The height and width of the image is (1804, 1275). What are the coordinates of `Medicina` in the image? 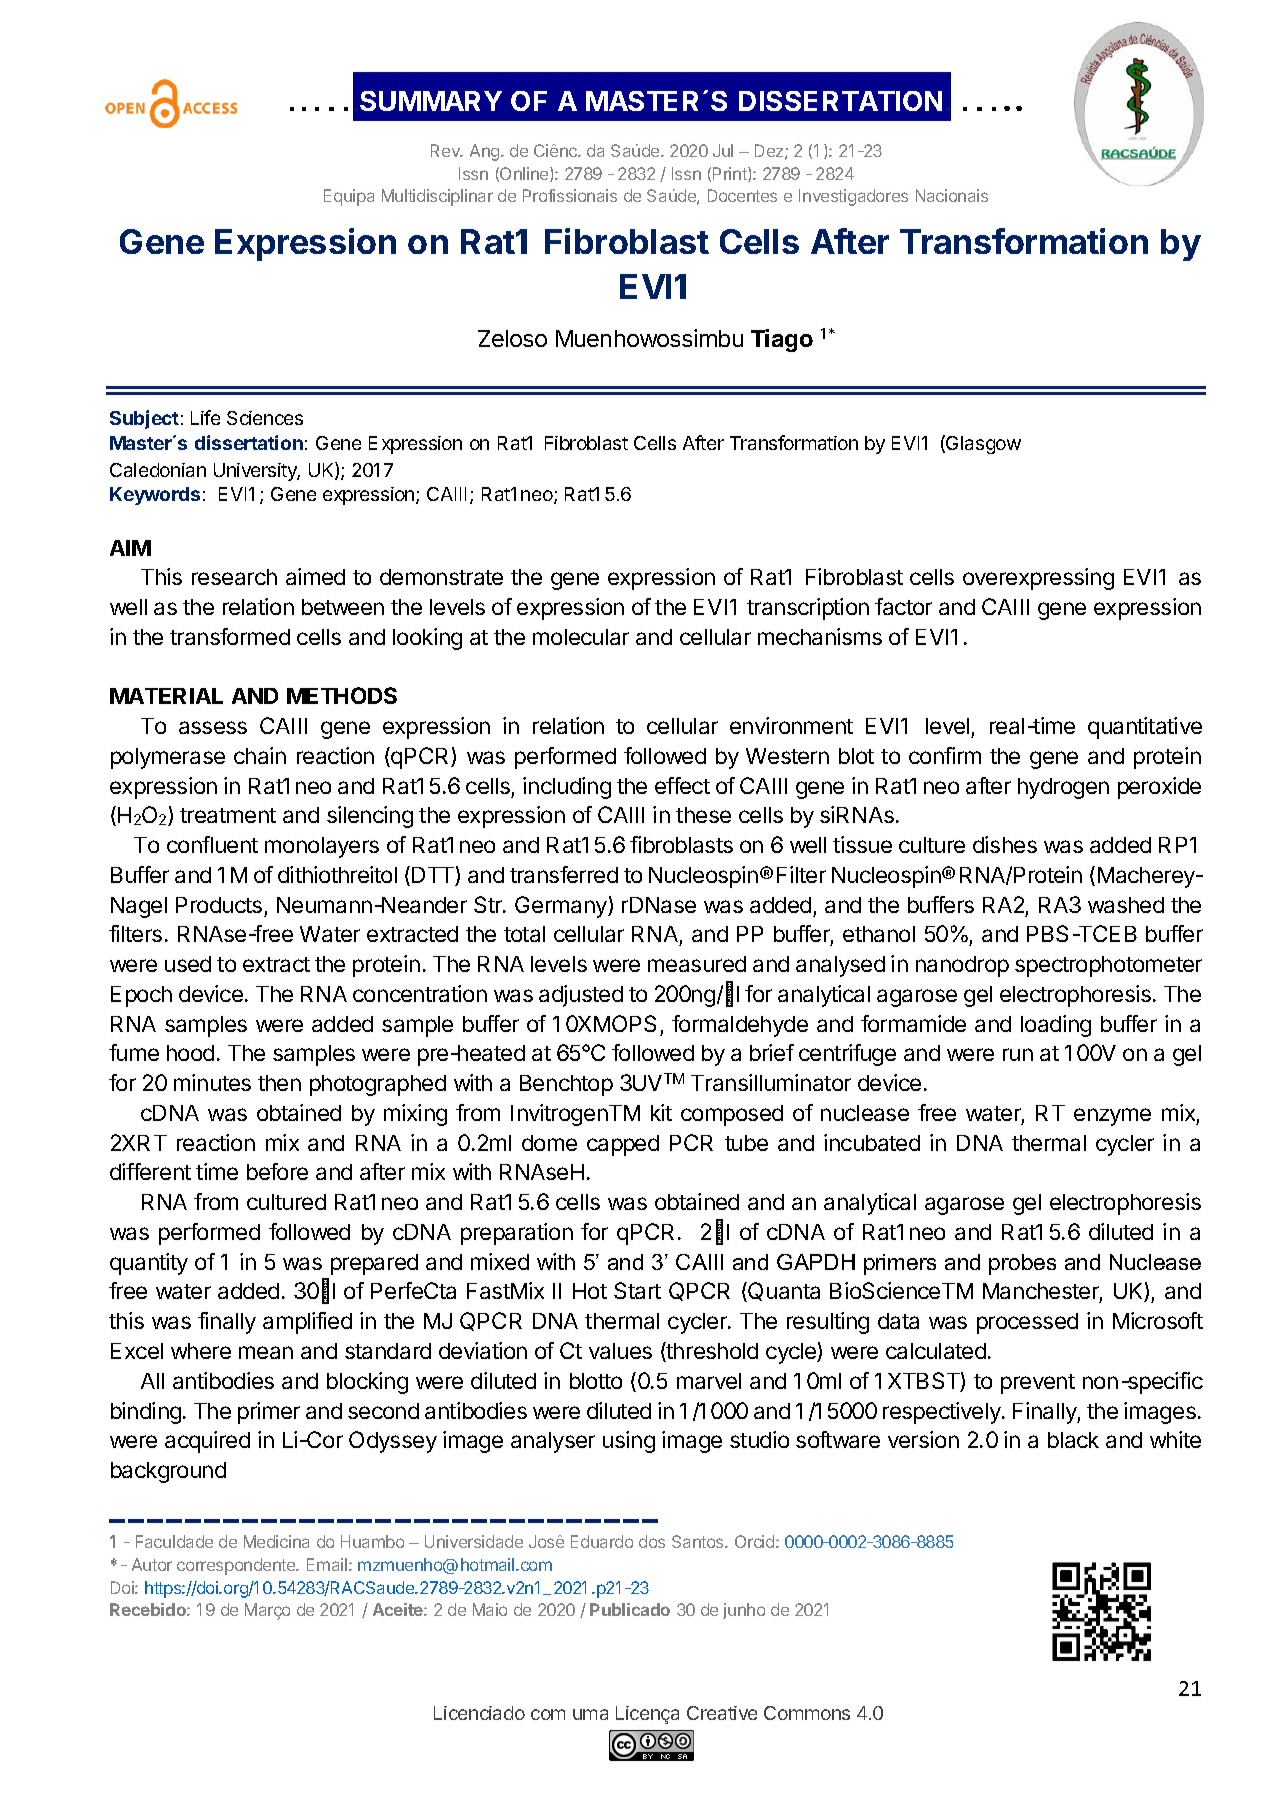 It's located at (276, 1541).
